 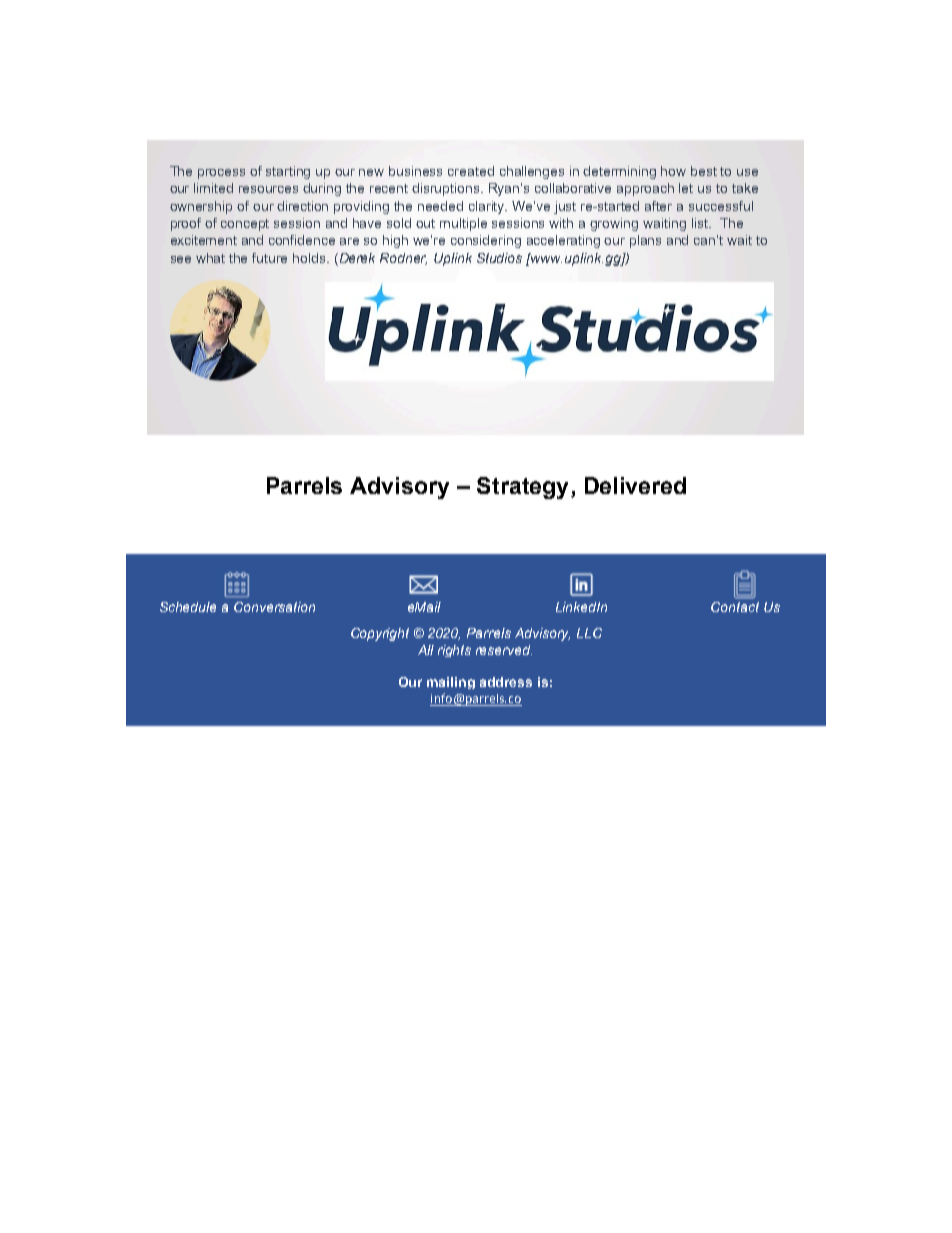 What do you see at coordinates (735, 607) in the screenshot?
I see `Contact` at bounding box center [735, 607].
